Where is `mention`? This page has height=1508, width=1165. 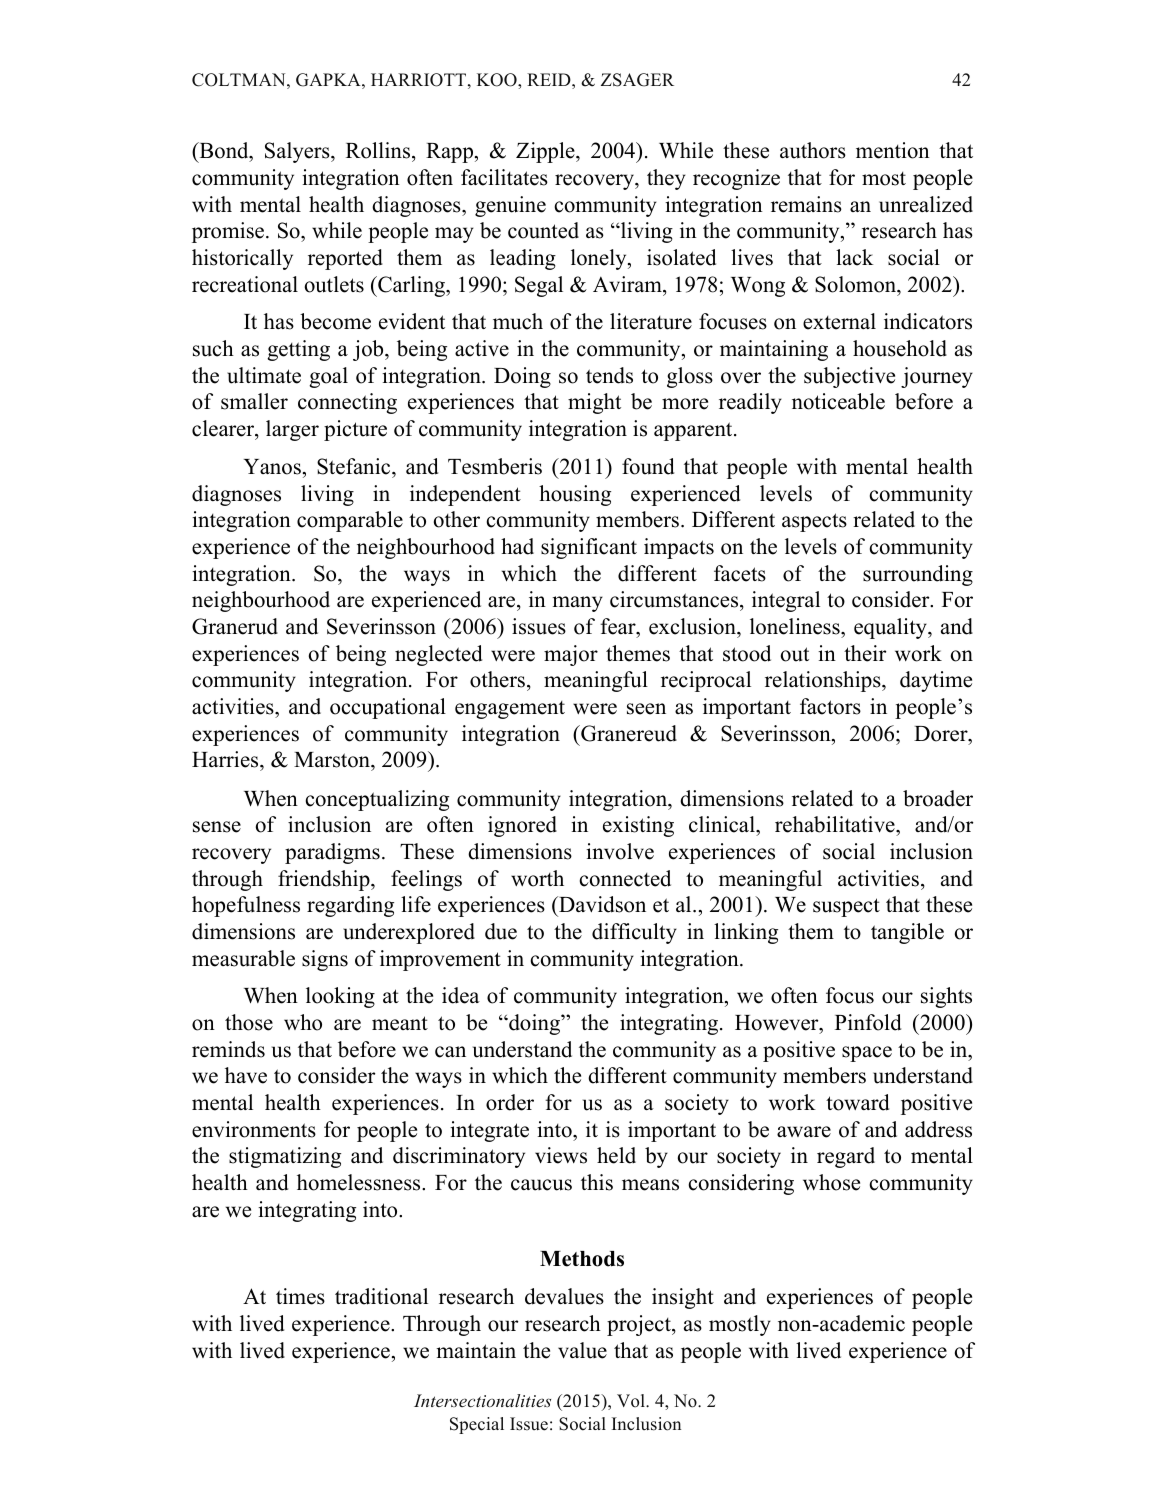 mention is located at coordinates (893, 150).
